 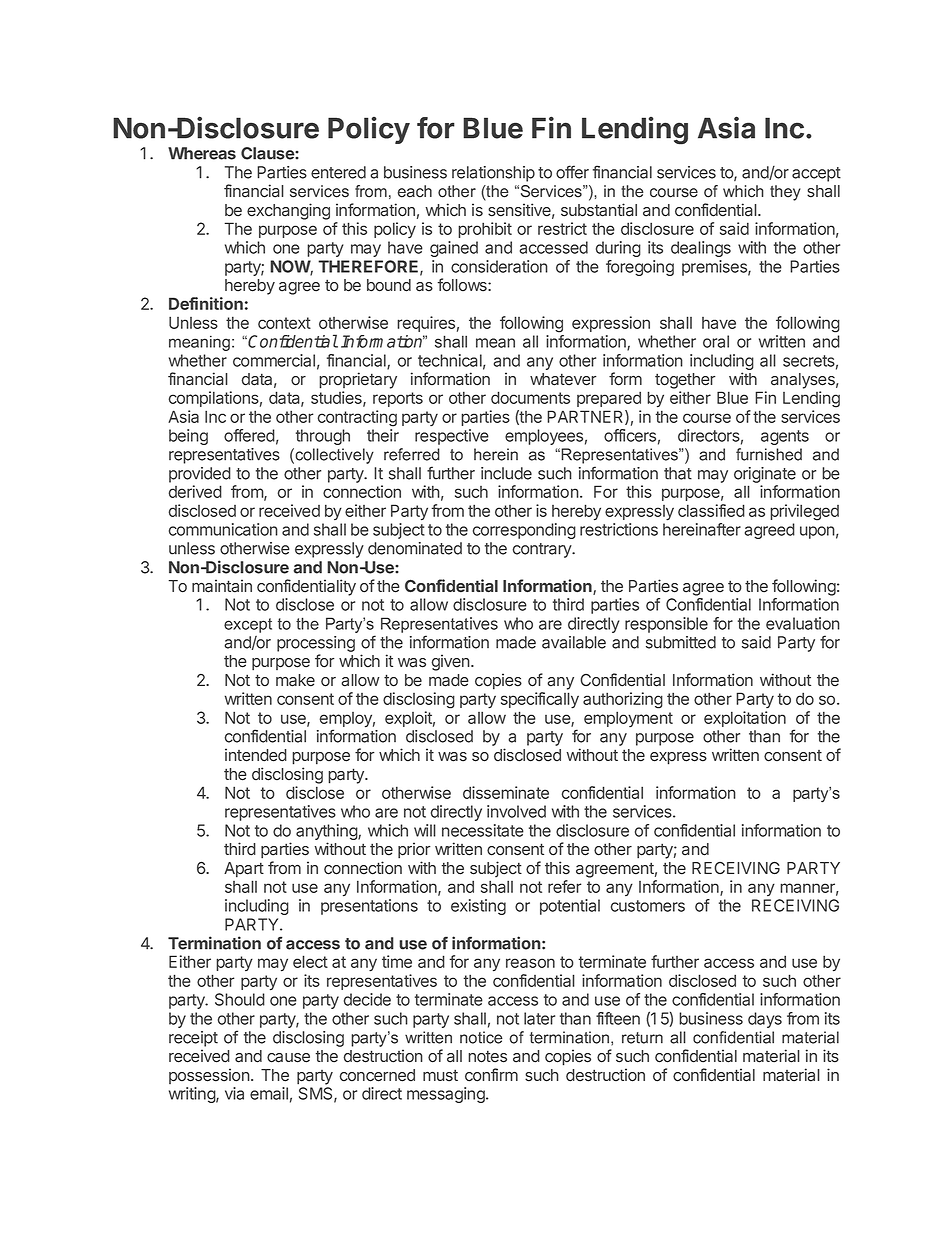 I want to click on commercial, so click(x=274, y=360).
